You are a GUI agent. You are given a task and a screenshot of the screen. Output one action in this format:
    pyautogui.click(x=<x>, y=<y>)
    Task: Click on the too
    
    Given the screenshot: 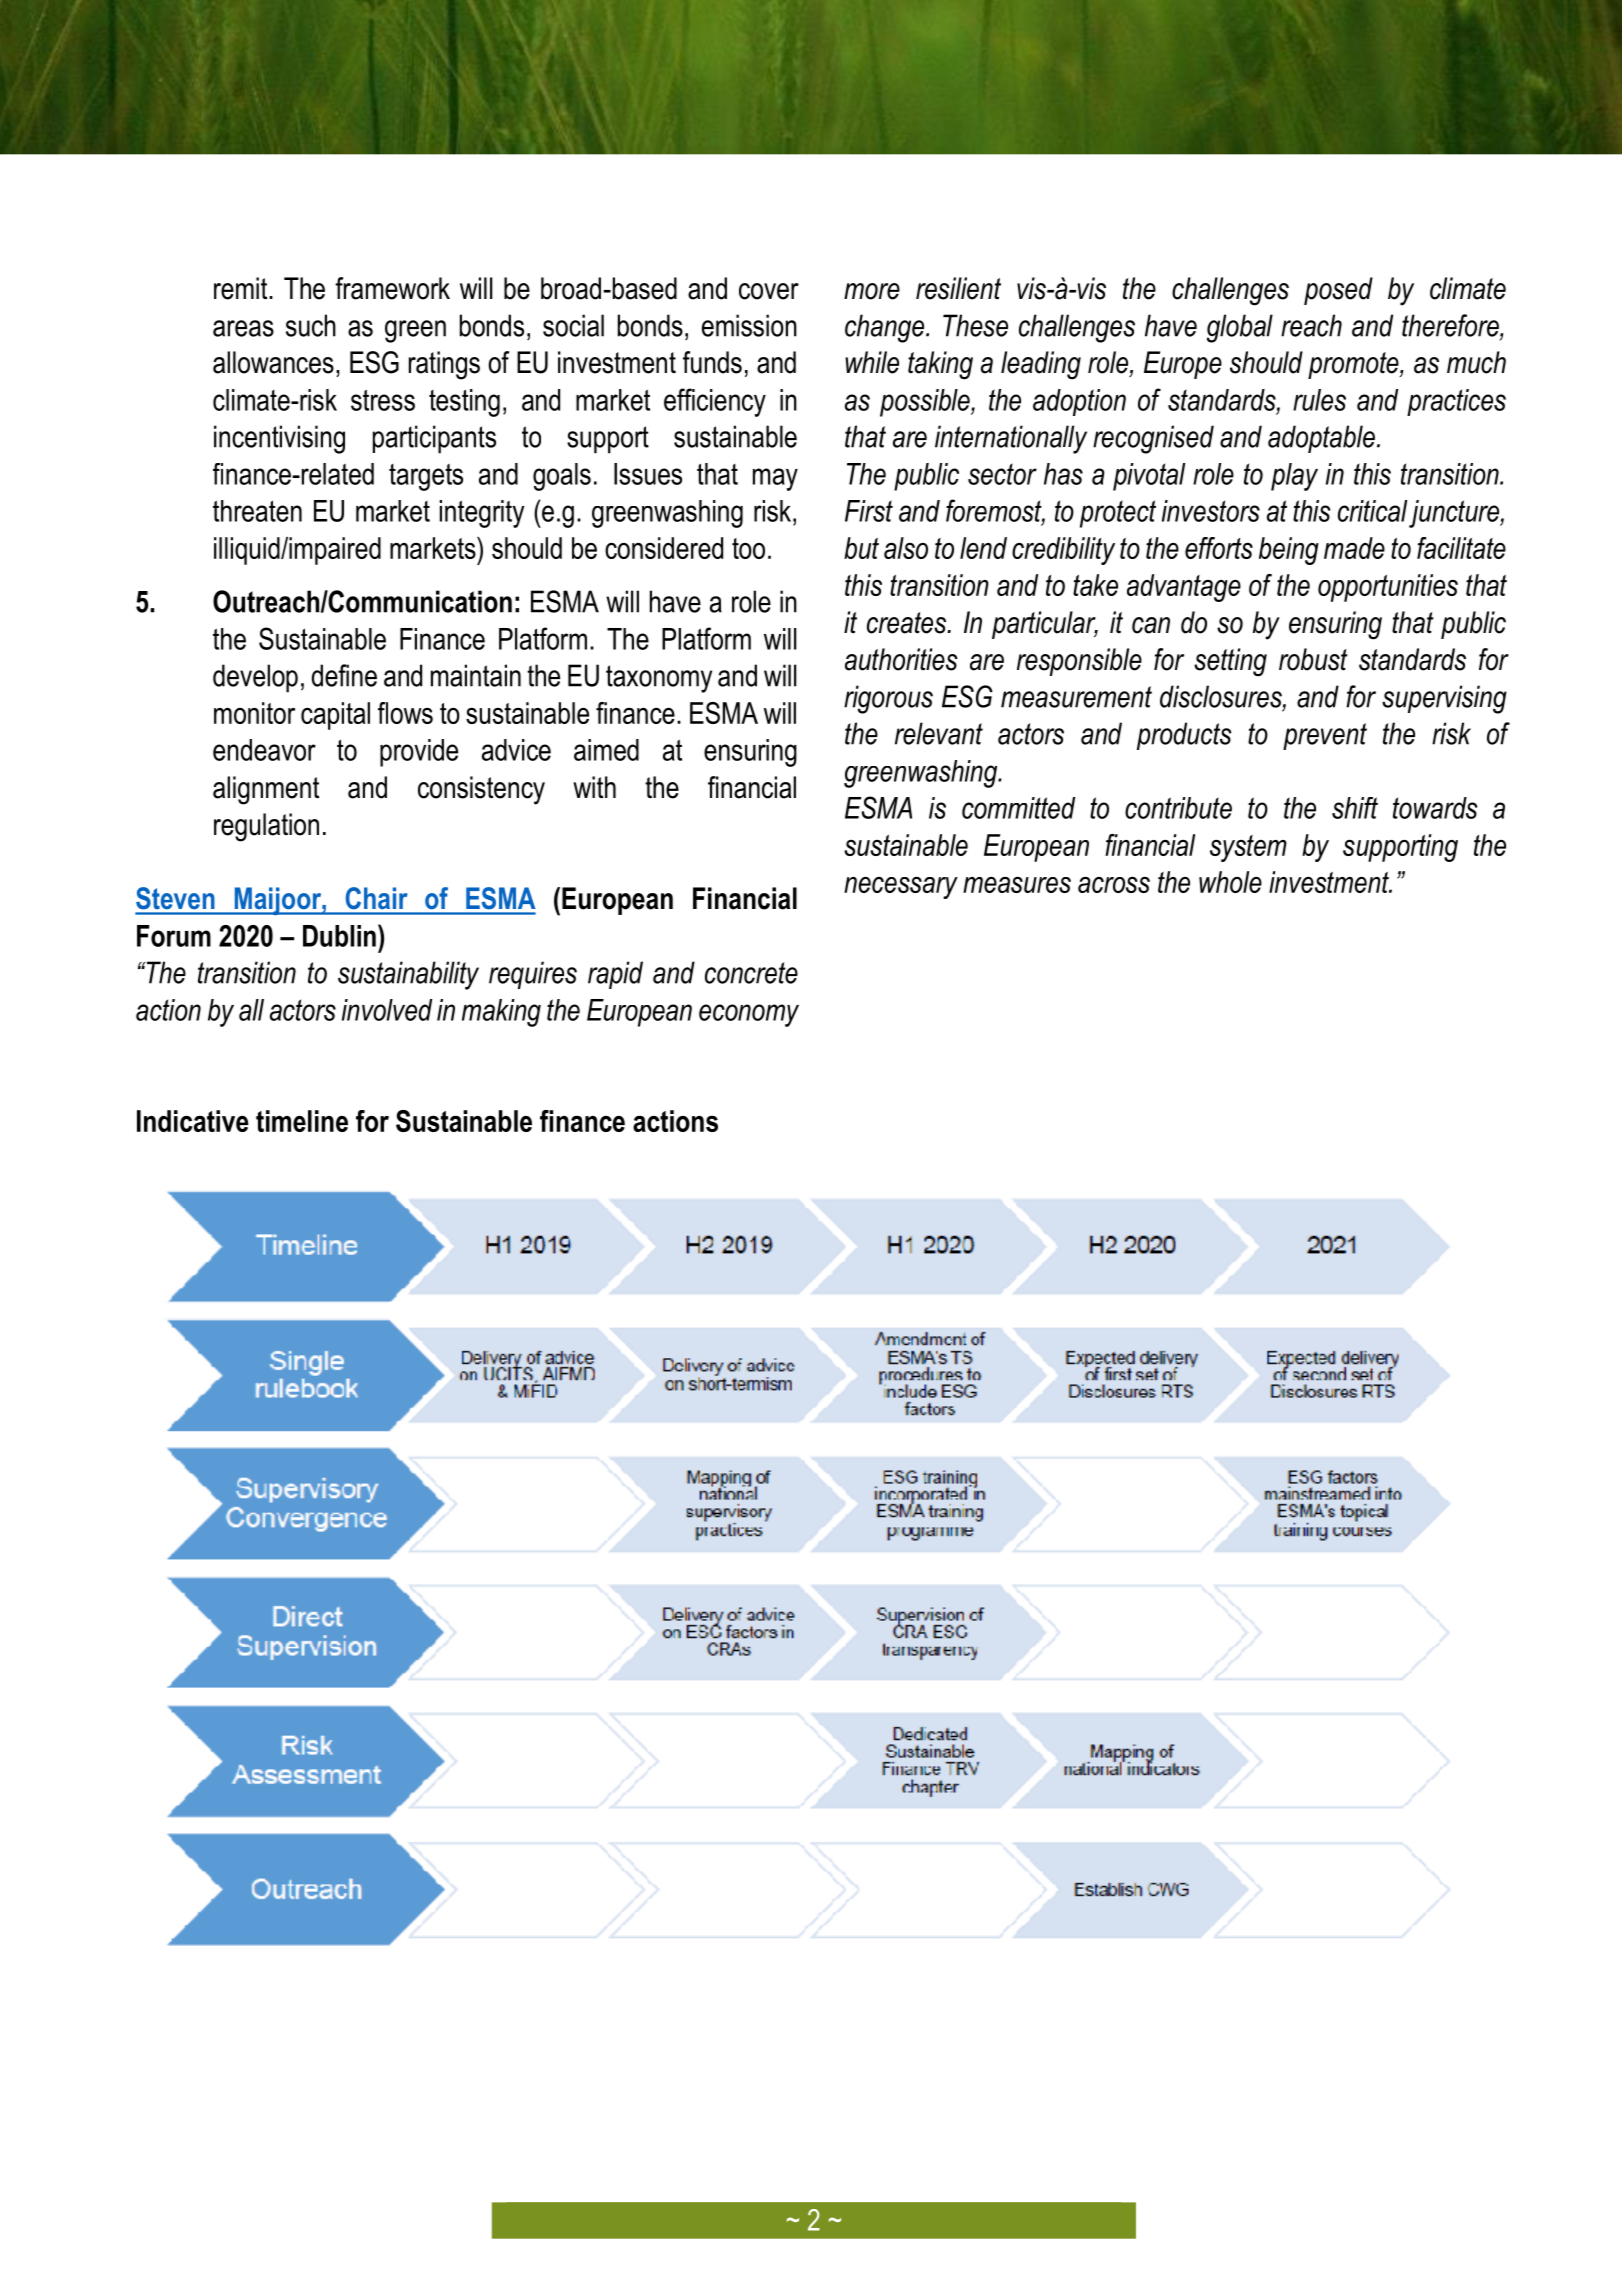 What is the action you would take?
    pyautogui.click(x=748, y=548)
